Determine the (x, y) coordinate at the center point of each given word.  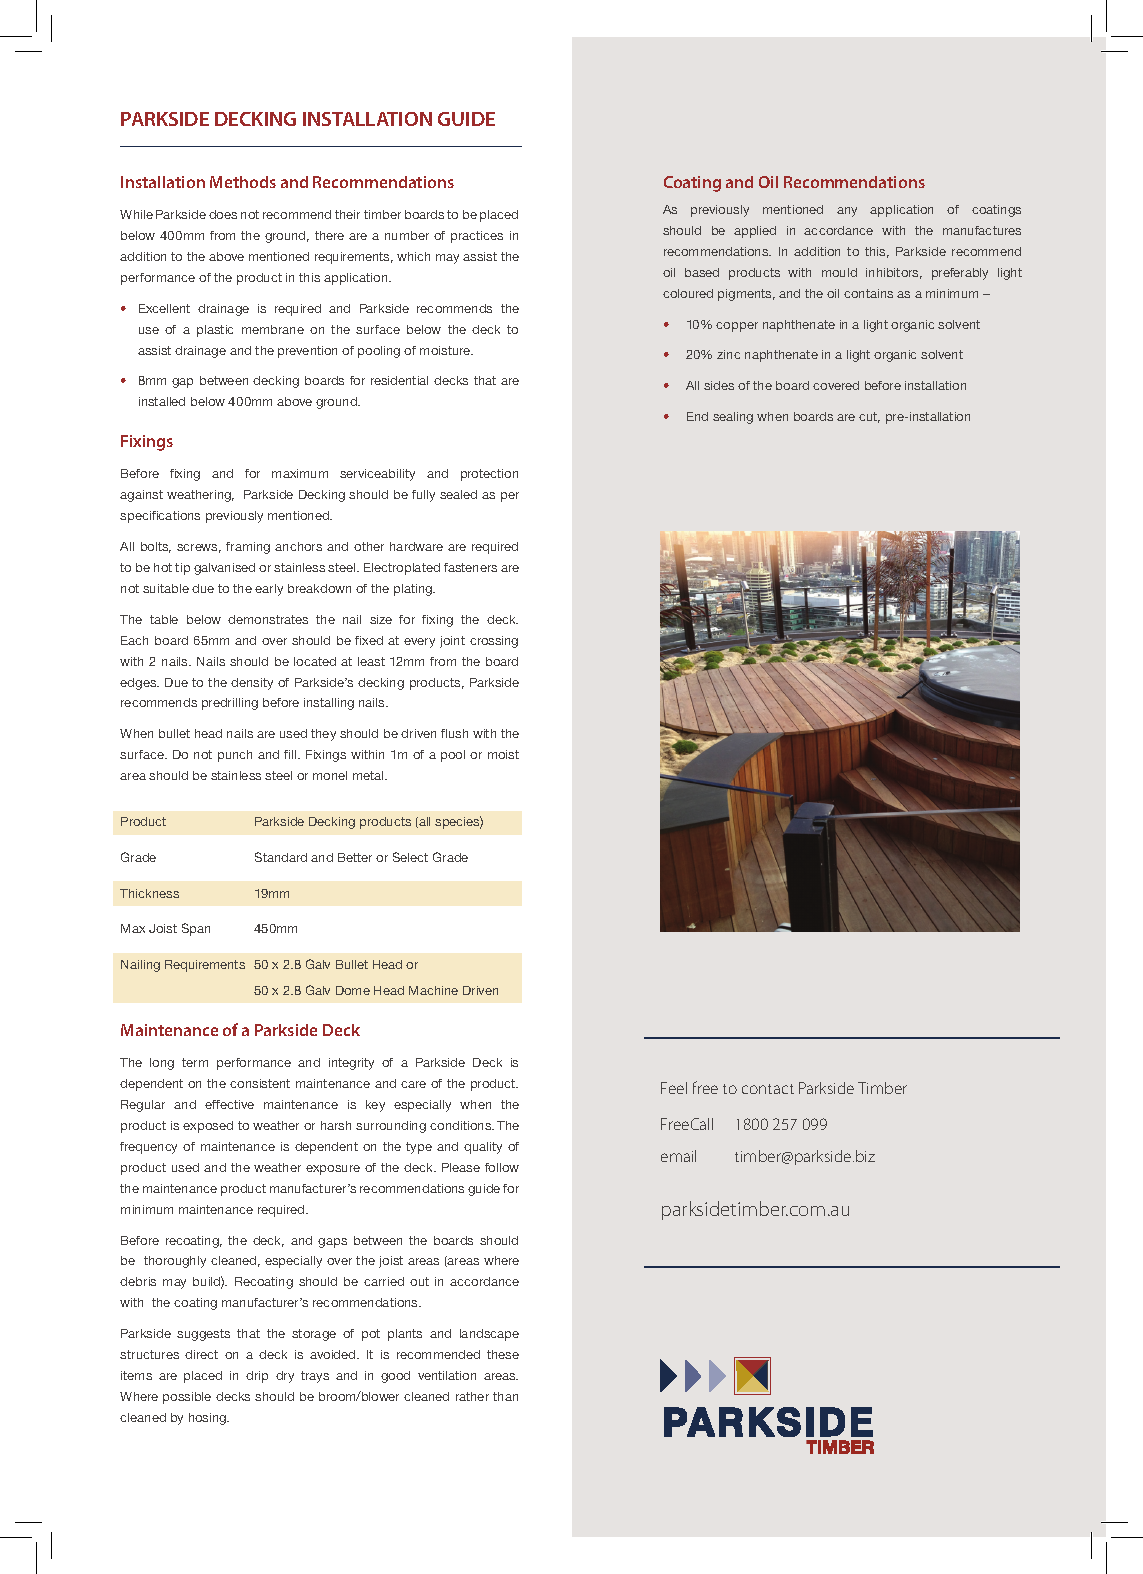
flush (454, 733)
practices (477, 237)
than (505, 1396)
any (847, 212)
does (223, 214)
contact (768, 1089)
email (678, 1156)
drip (257, 1377)
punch (235, 756)
